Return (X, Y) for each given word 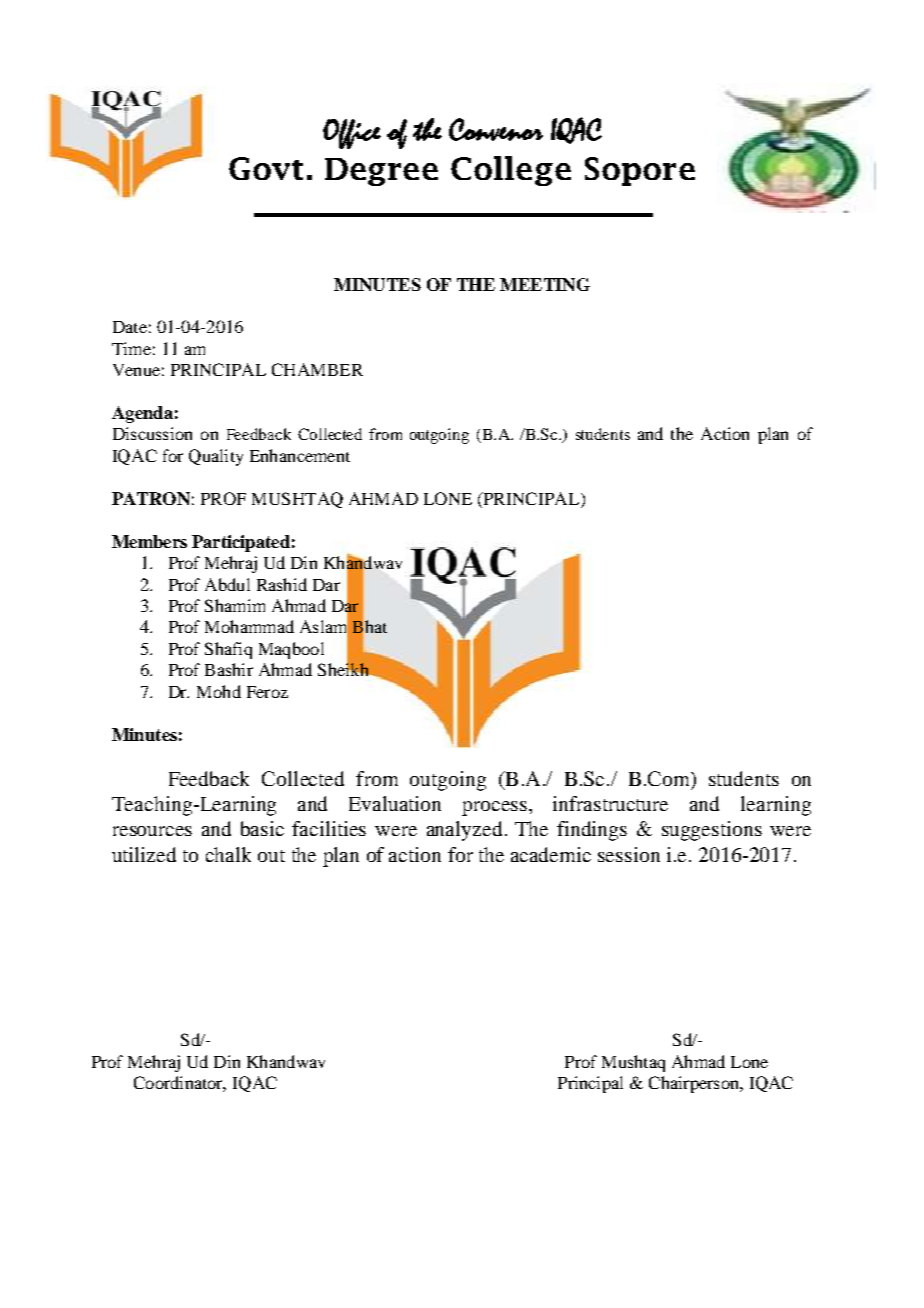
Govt (266, 168)
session (629, 854)
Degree (381, 172)
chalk (228, 854)
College (511, 171)
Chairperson (695, 1084)
